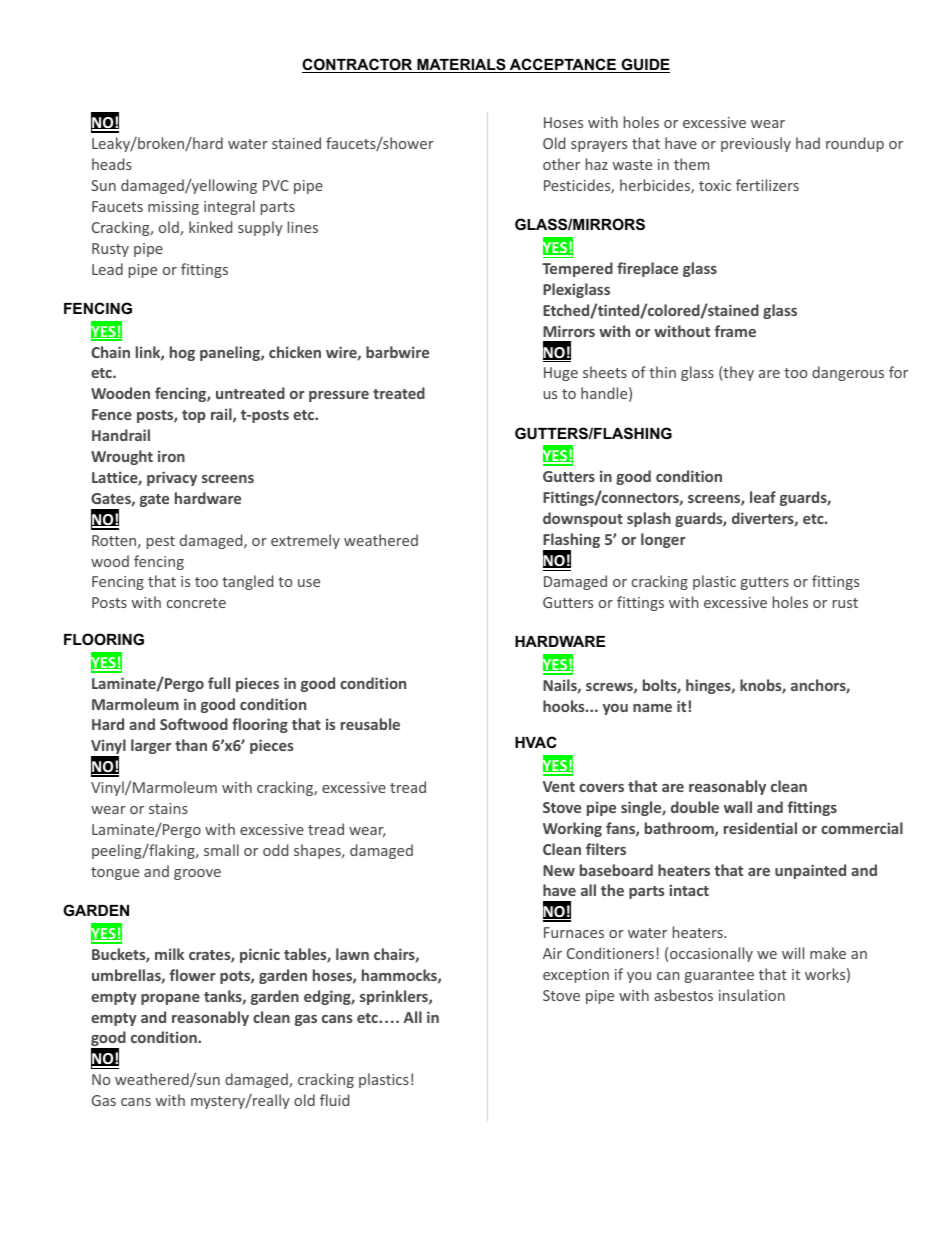 This screenshot has width=952, height=1233. What do you see at coordinates (808, 143) in the screenshot?
I see `had` at bounding box center [808, 143].
